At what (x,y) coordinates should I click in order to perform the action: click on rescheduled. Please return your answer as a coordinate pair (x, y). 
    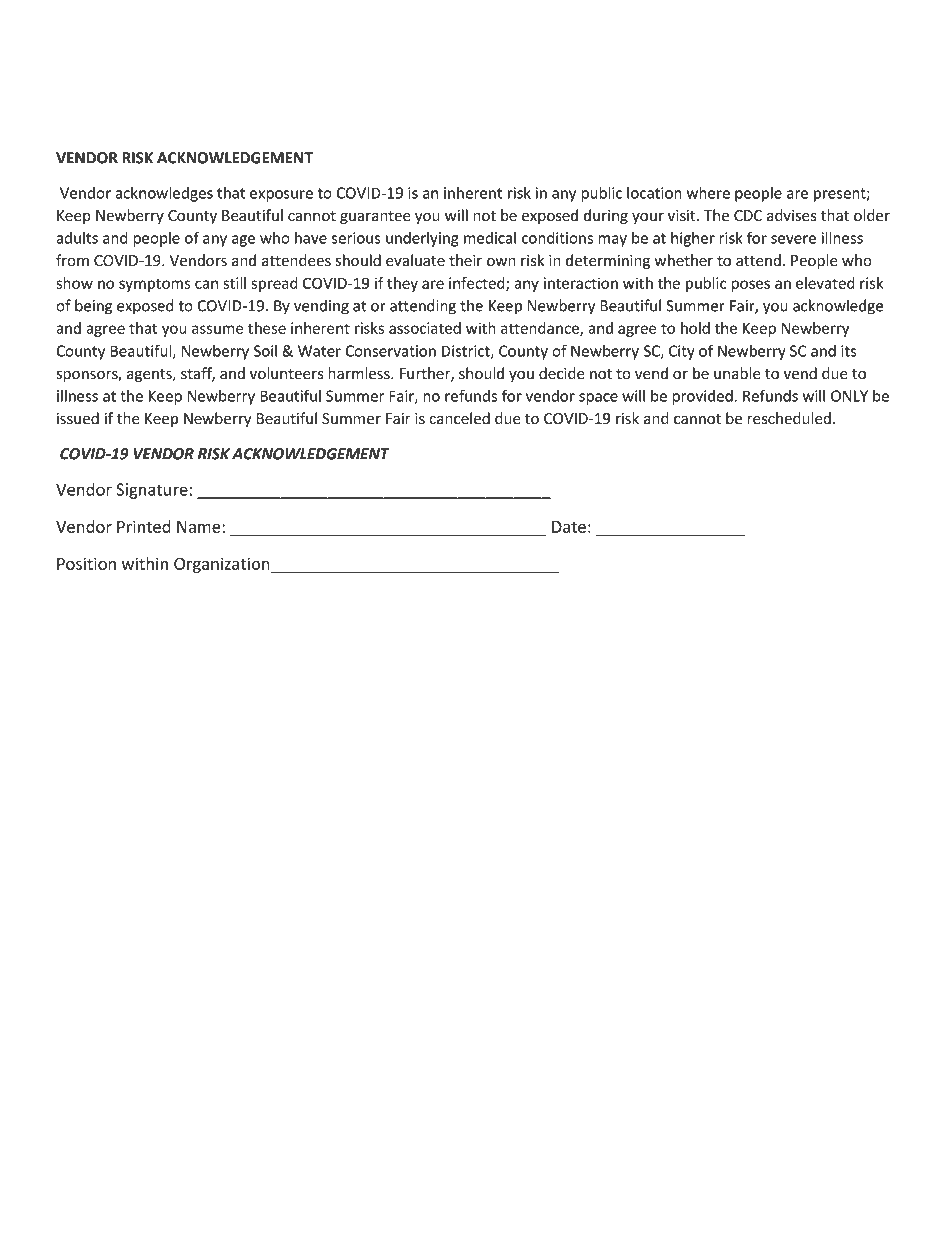
    Looking at the image, I should click on (789, 418).
